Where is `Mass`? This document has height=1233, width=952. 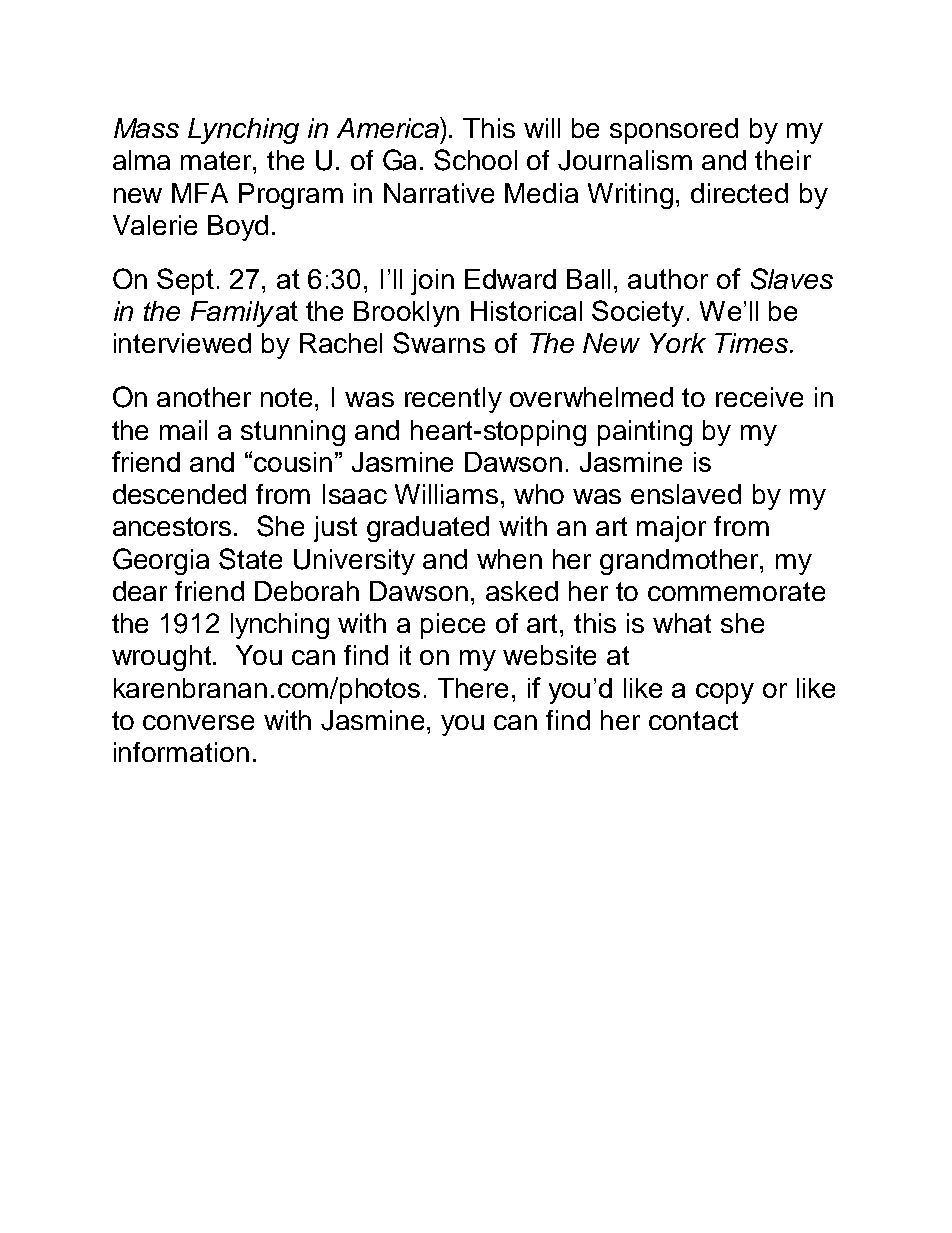
Mass is located at coordinates (146, 128).
